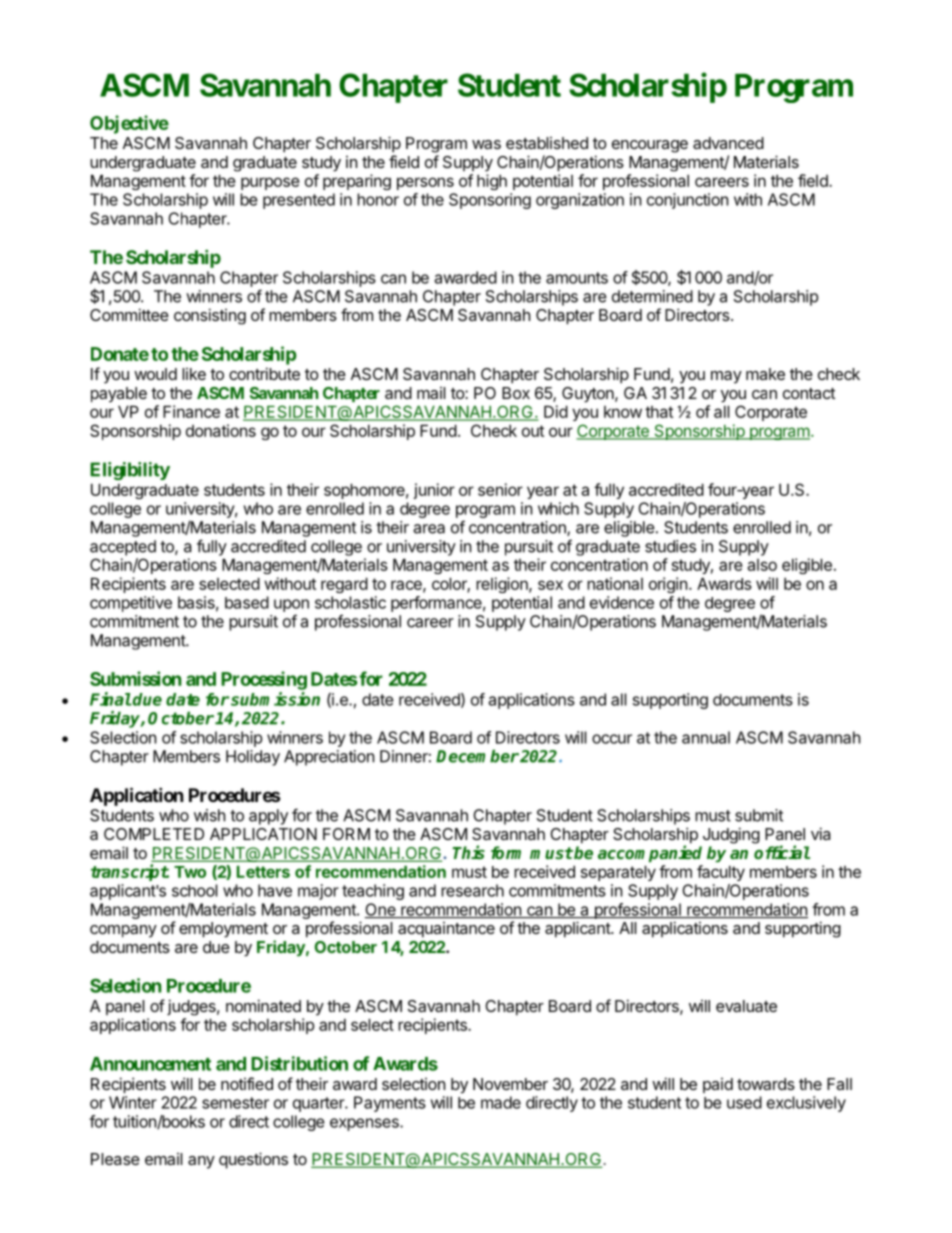 This screenshot has height=1233, width=952. I want to click on sex, so click(550, 585).
